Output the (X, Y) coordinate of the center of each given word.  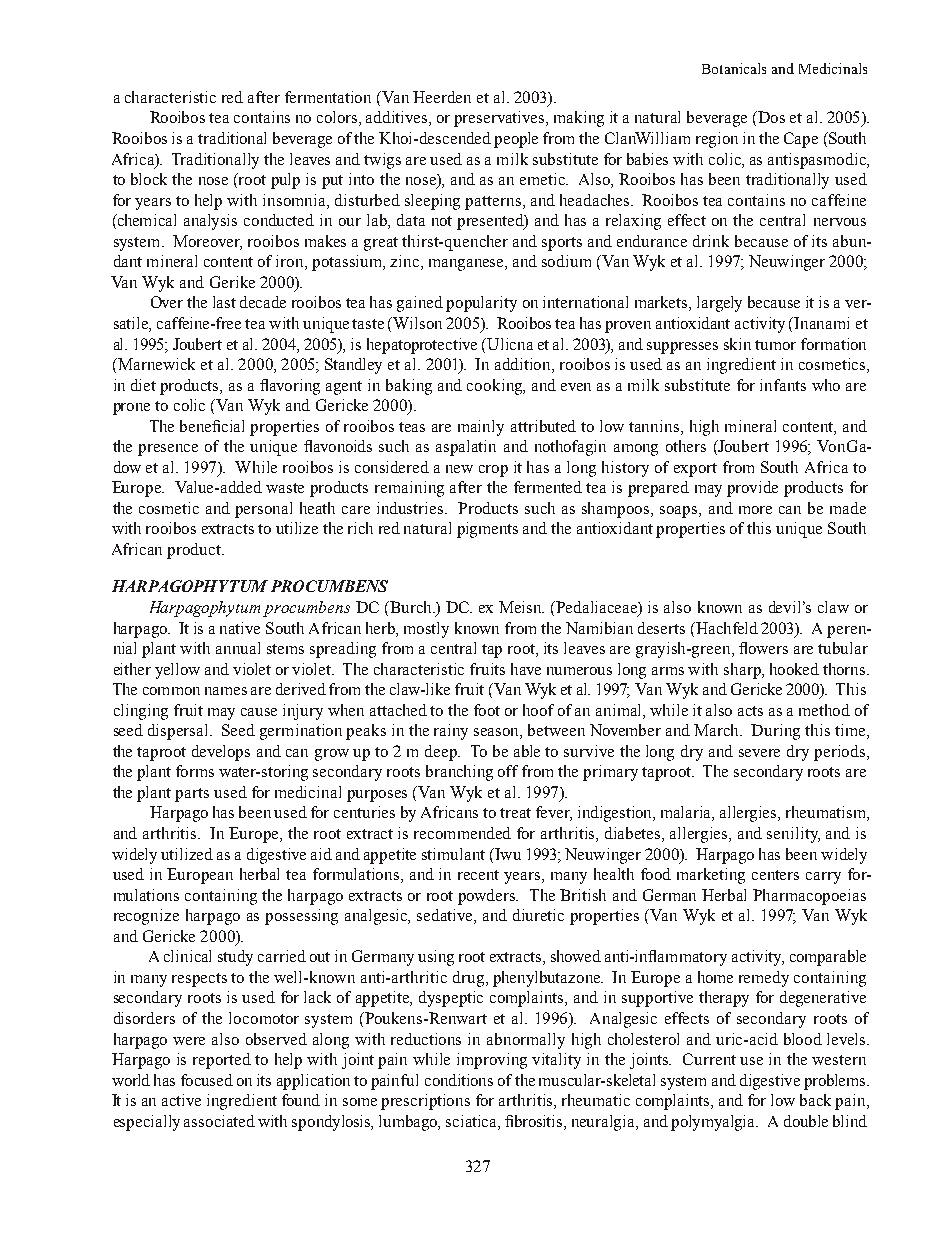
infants (783, 385)
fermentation (328, 97)
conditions (459, 1080)
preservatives (500, 119)
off (508, 771)
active (181, 1100)
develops (221, 753)
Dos (770, 117)
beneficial (212, 426)
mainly (481, 428)
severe (759, 753)
